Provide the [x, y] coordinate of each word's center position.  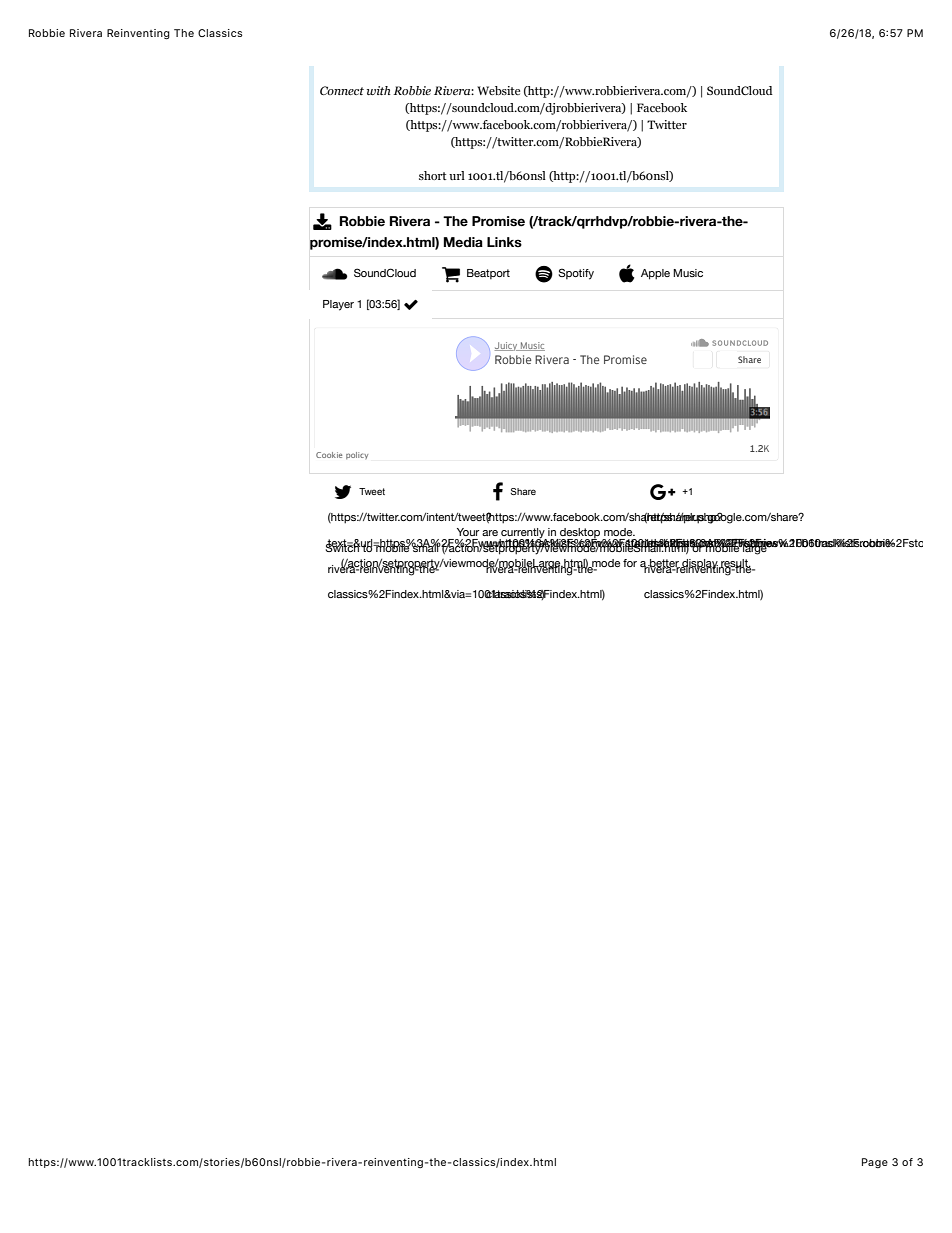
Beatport [488, 274]
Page [875, 1163]
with [379, 90]
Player [338, 305]
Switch [343, 546]
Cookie [329, 455]
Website [498, 90]
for [630, 563]
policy [357, 455]
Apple [655, 274]
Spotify [576, 274]
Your [468, 532]
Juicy [507, 346]
